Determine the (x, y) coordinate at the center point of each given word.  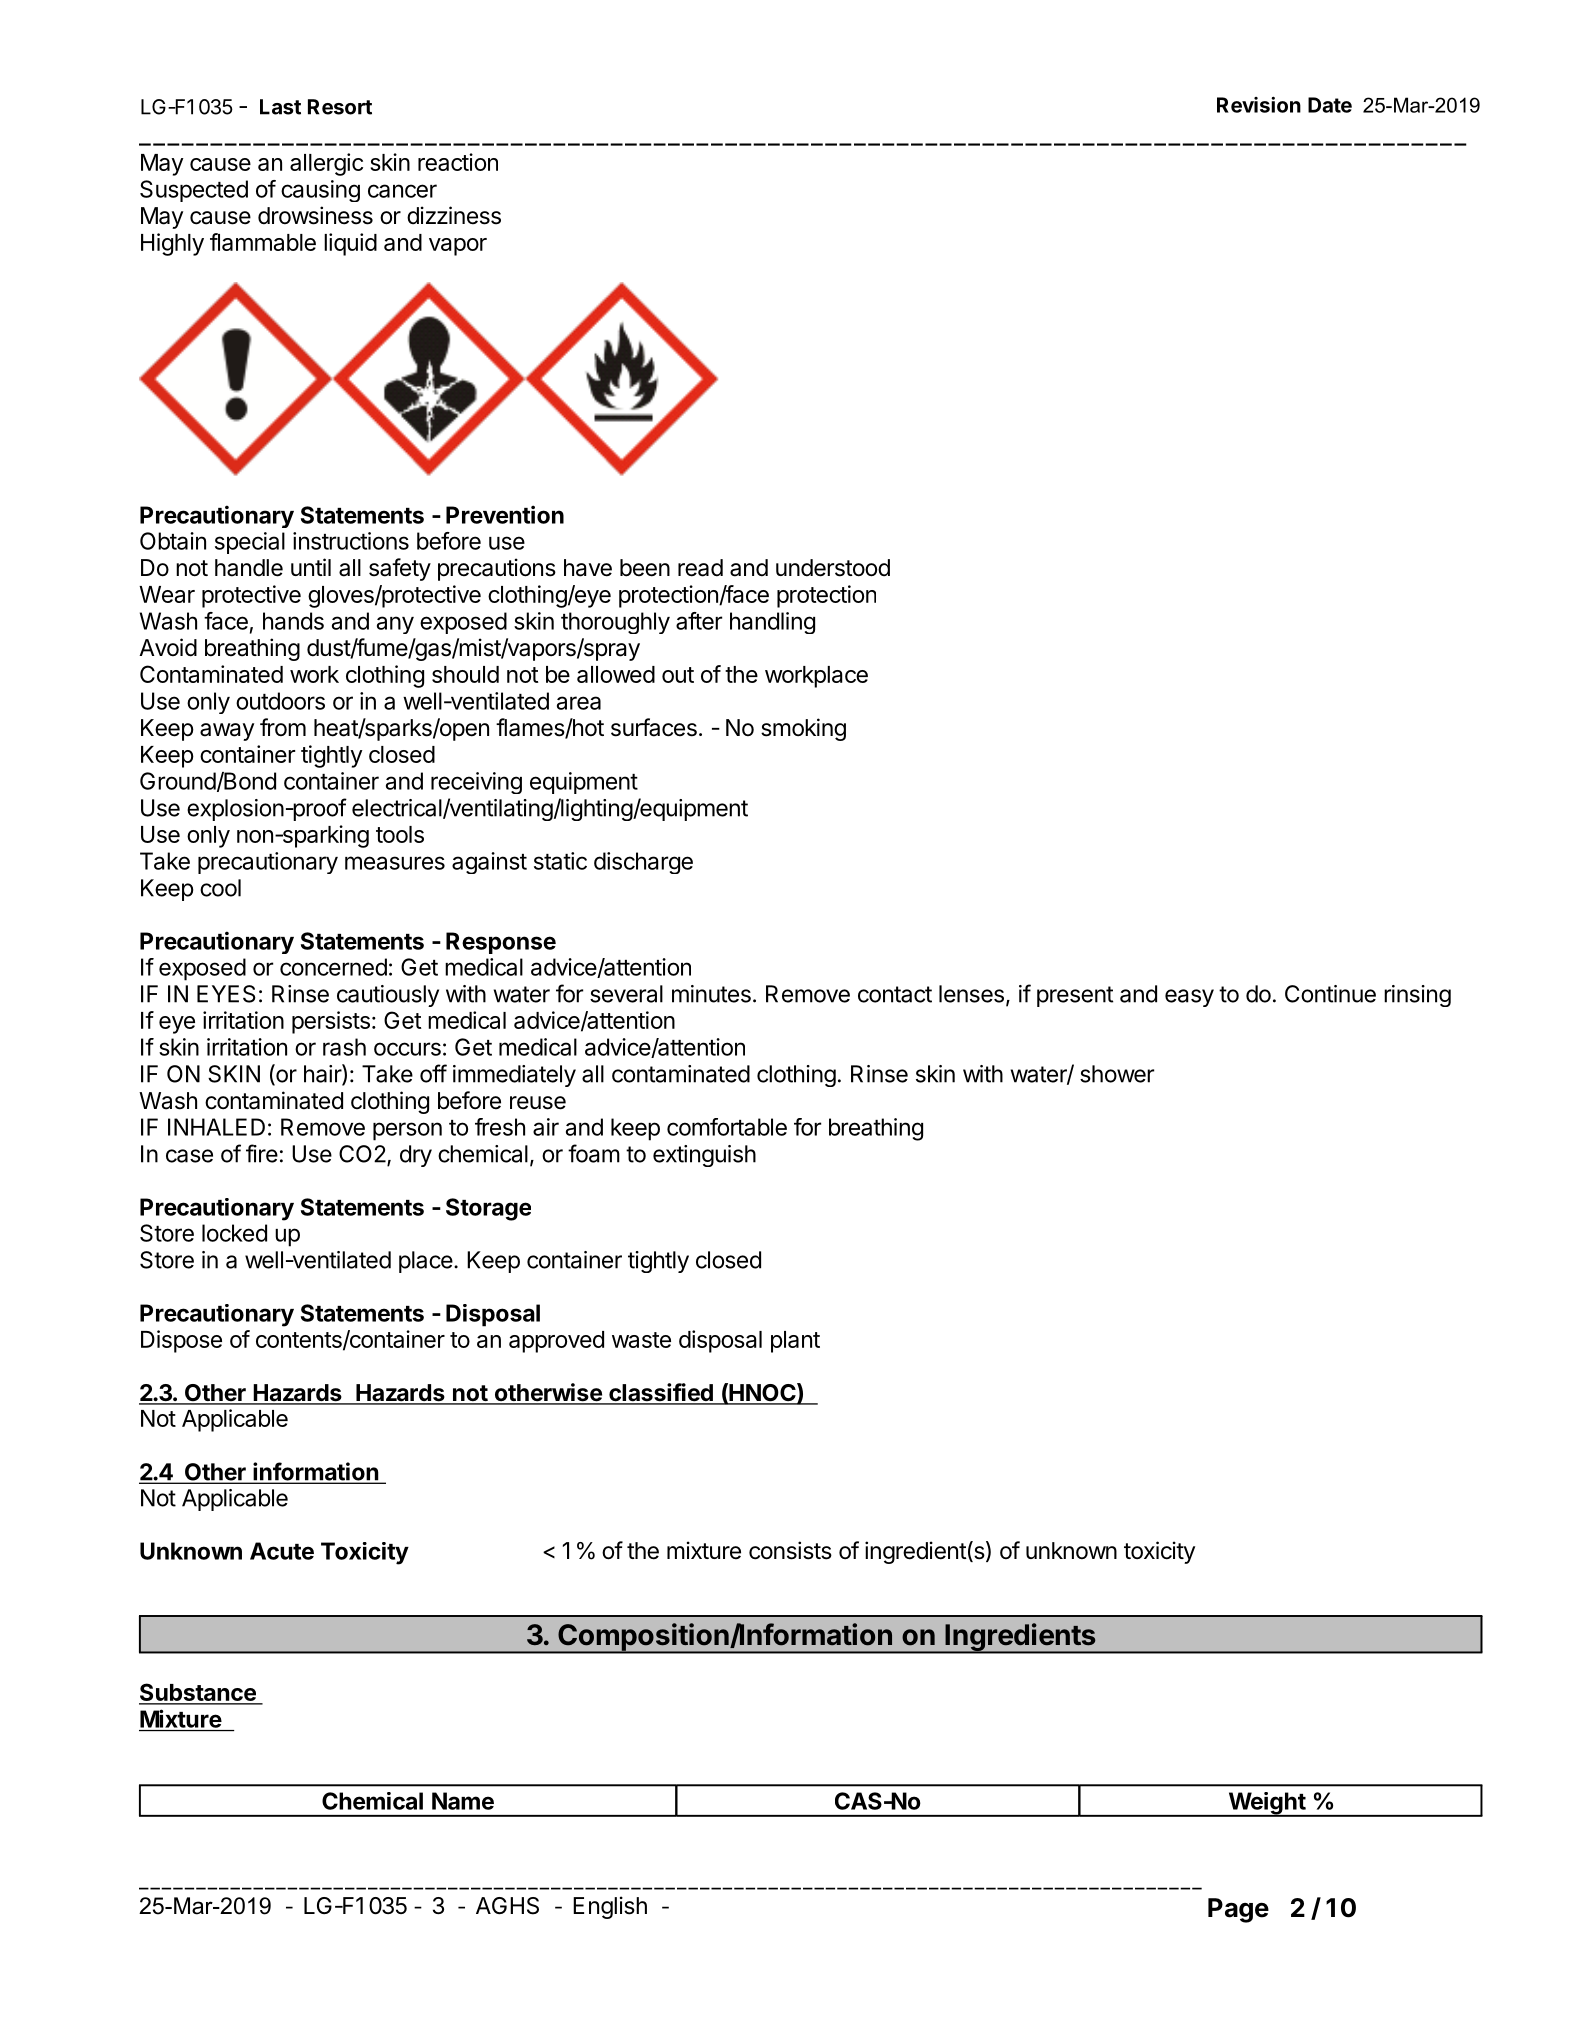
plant (795, 1342)
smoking (803, 729)
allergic (326, 164)
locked (234, 1233)
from (283, 727)
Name (463, 1801)
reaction (458, 162)
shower (1117, 1074)
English (610, 1907)
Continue (1330, 994)
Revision (1259, 104)
